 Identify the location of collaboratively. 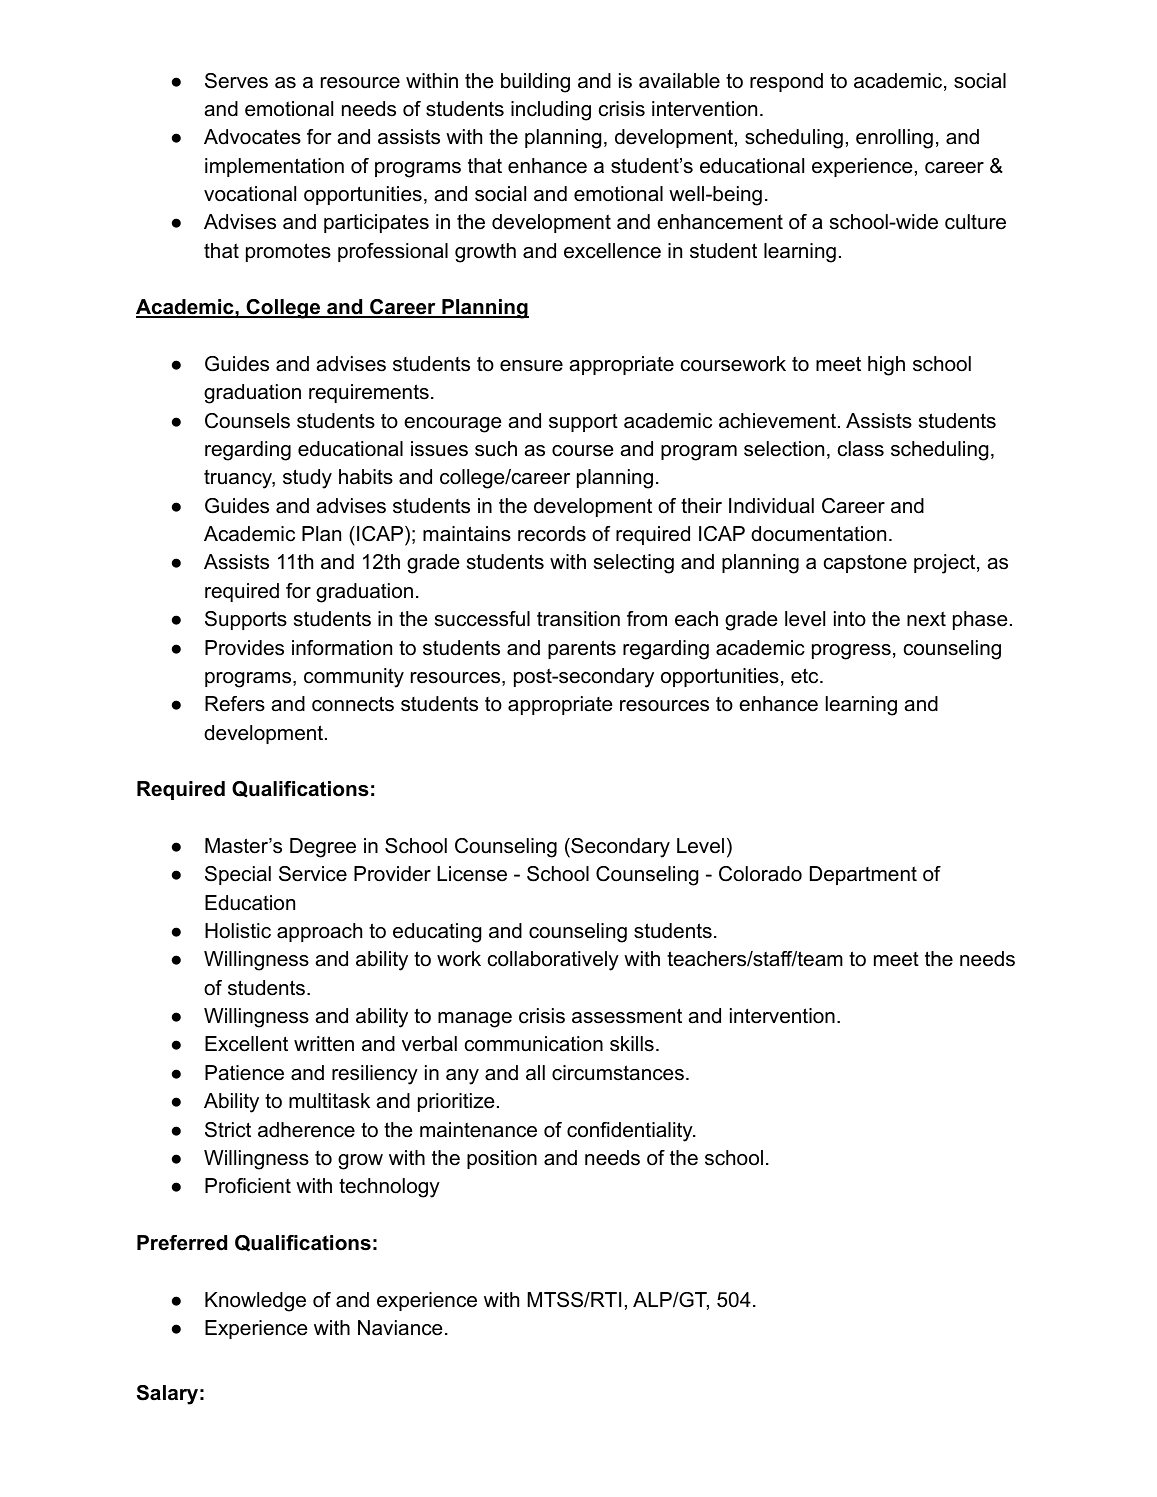
(553, 961).
